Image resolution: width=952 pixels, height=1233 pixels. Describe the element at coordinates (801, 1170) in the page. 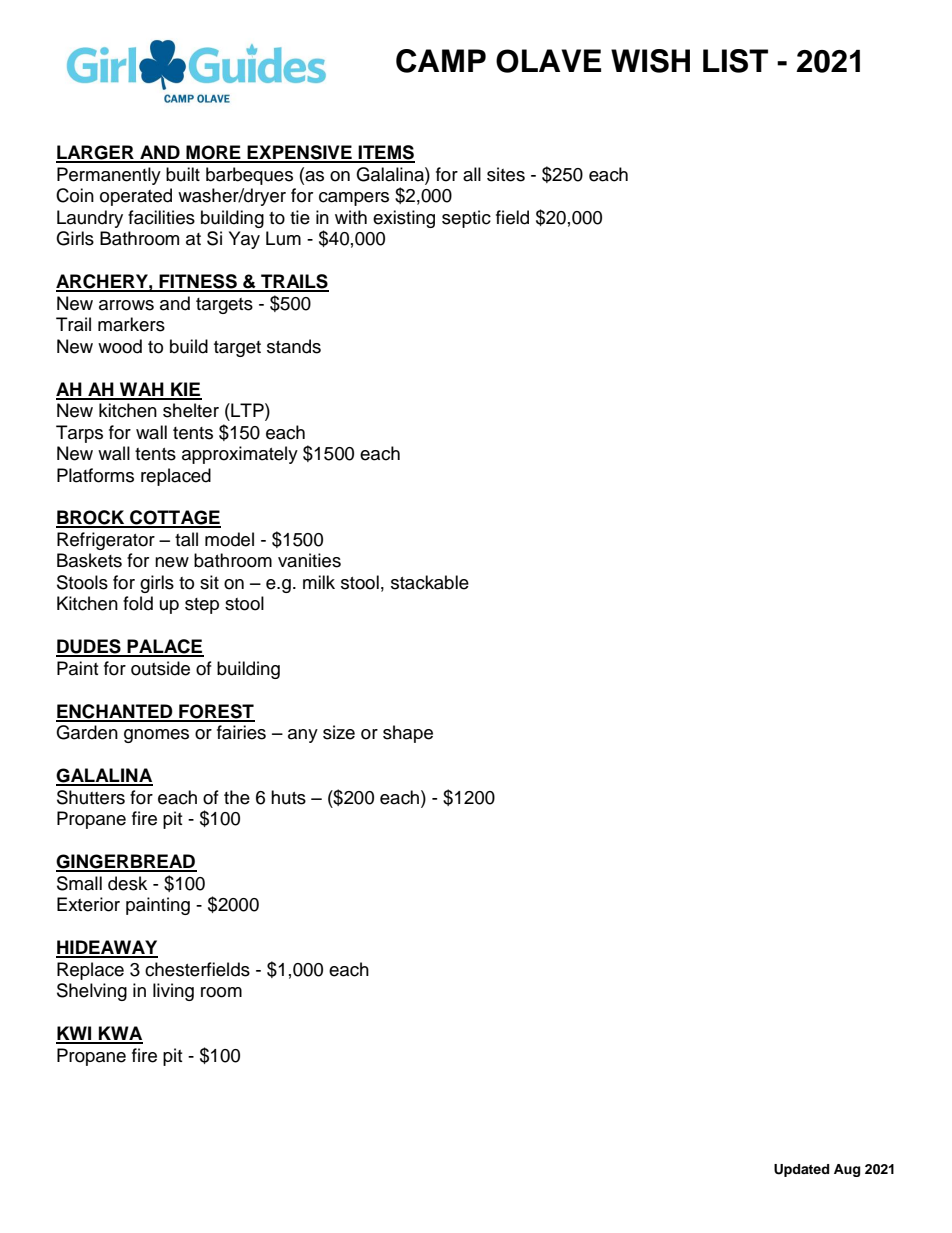

I see `Updated` at that location.
